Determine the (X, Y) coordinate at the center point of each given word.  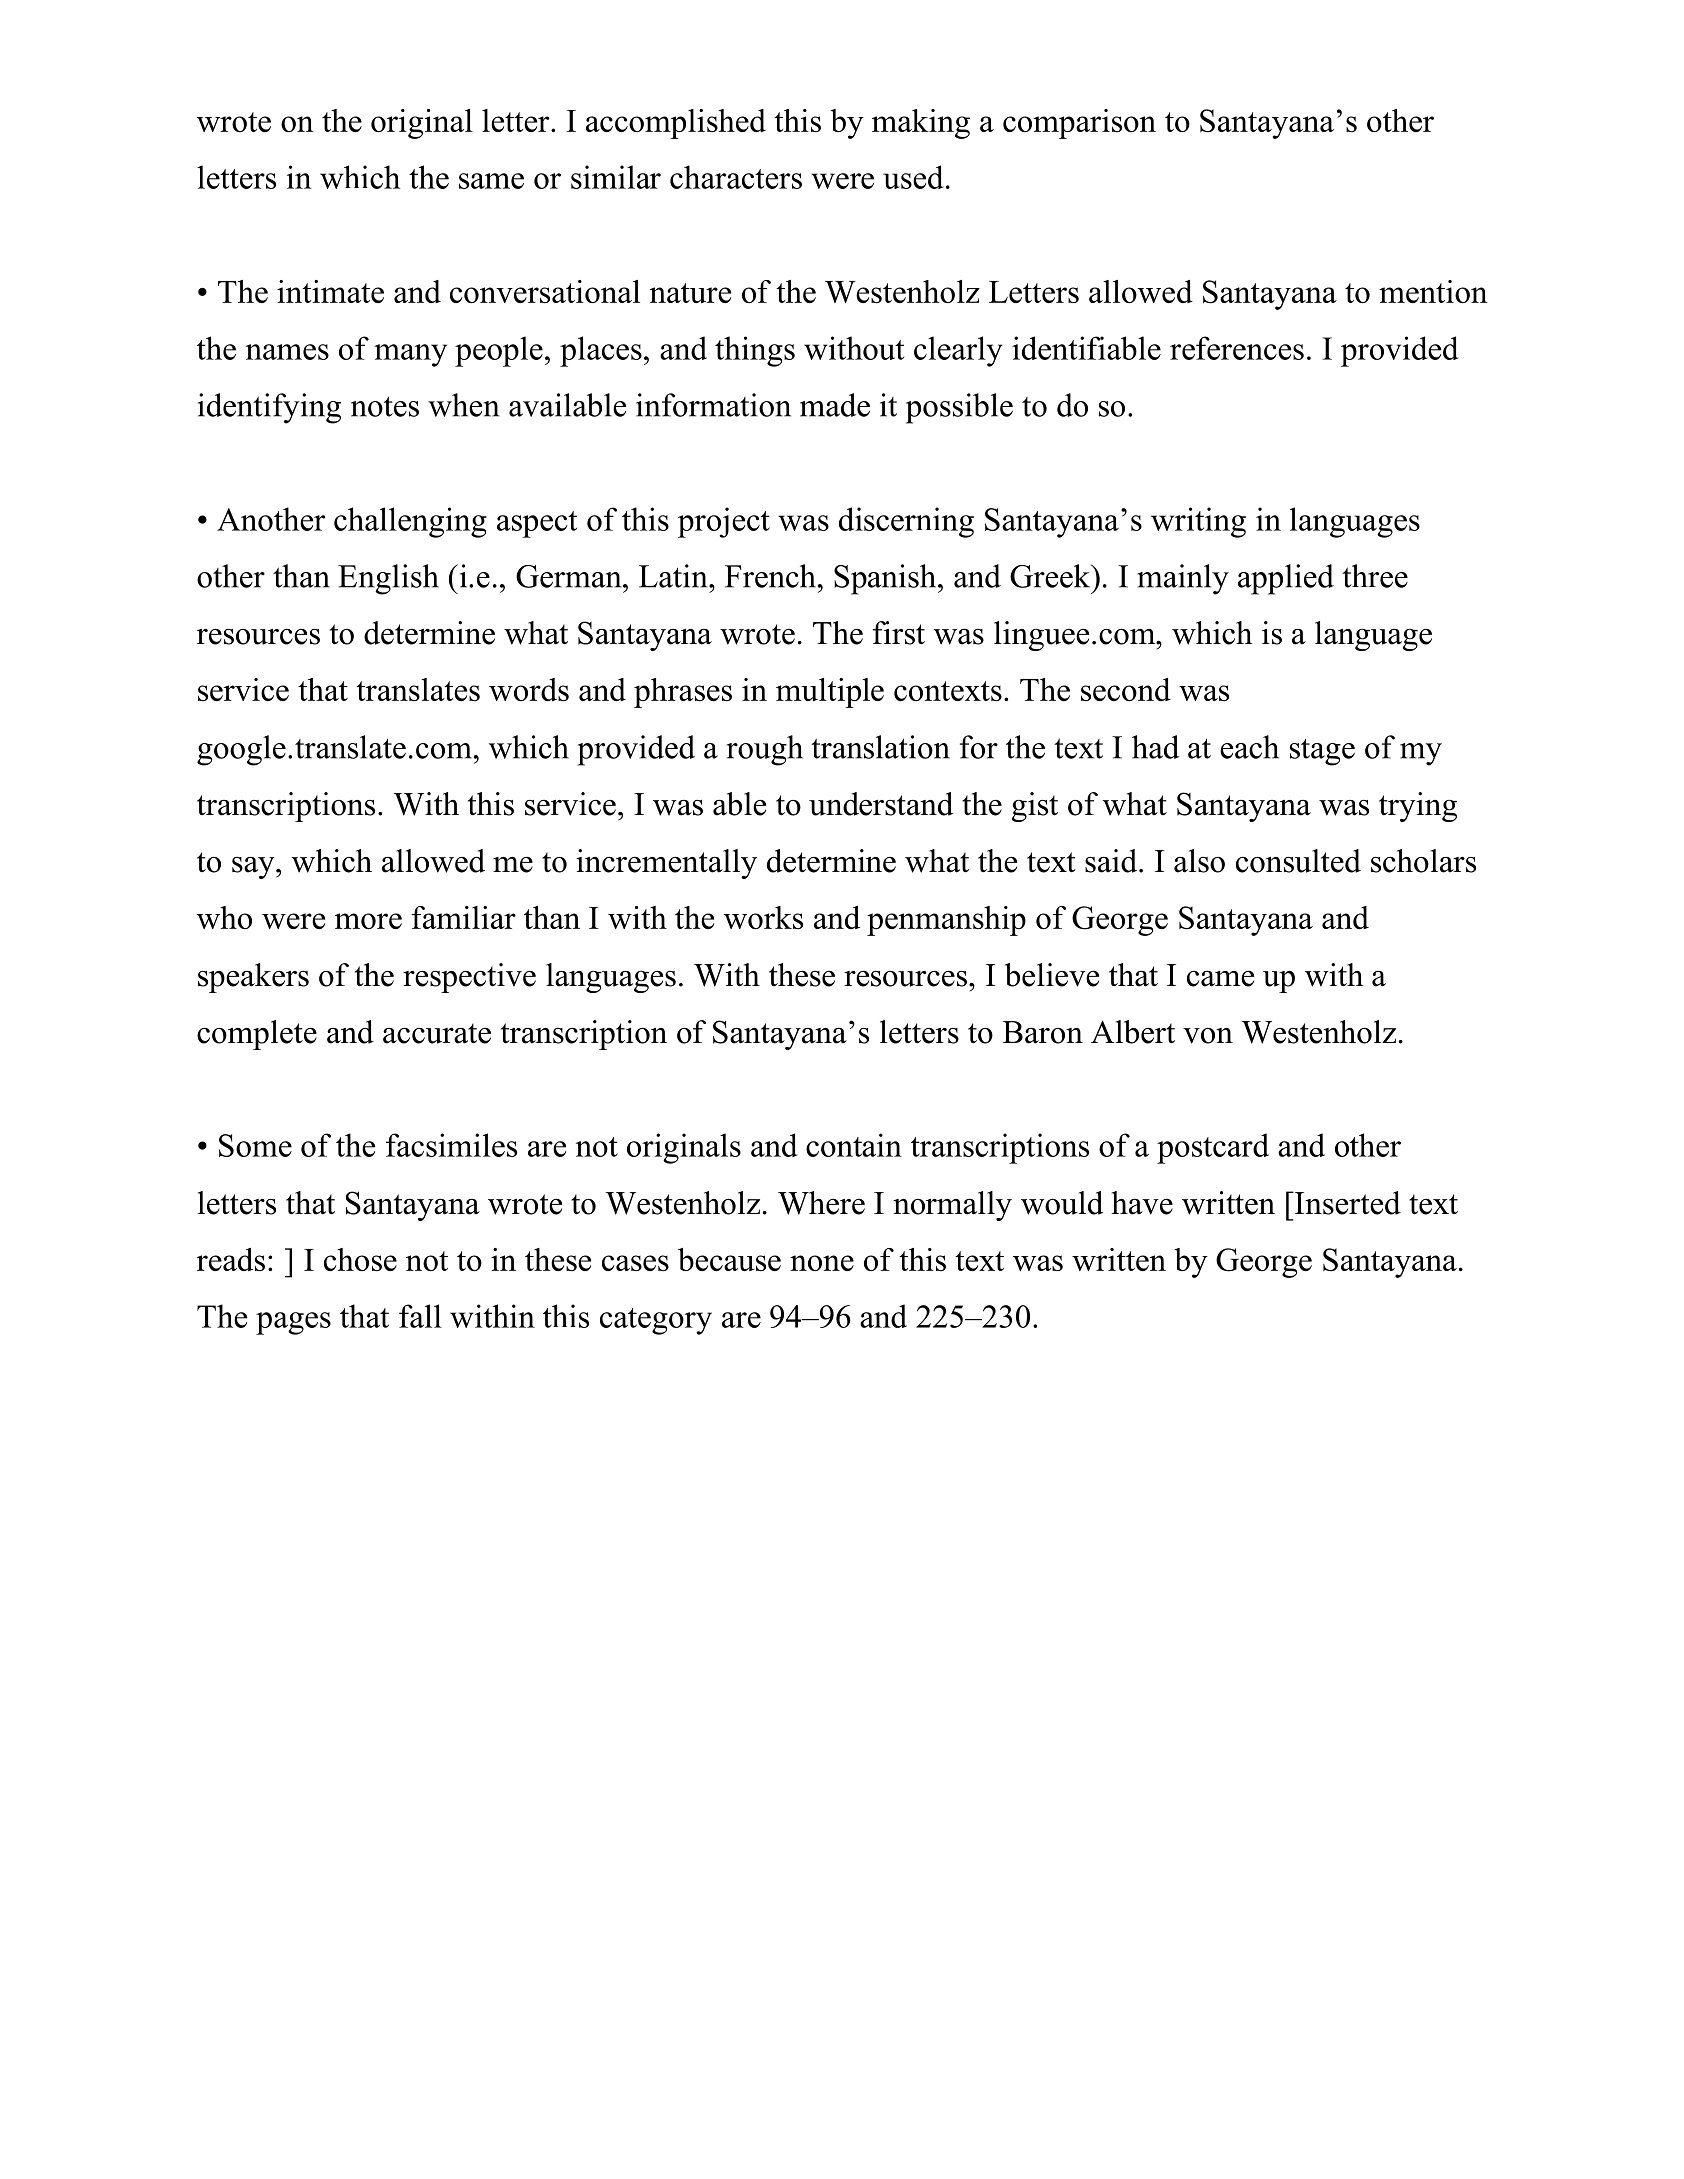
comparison (1079, 124)
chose (360, 1259)
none (822, 1263)
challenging (410, 522)
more (368, 921)
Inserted (1346, 1203)
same (491, 181)
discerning (906, 522)
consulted (1298, 861)
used (913, 177)
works (763, 917)
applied (1286, 579)
